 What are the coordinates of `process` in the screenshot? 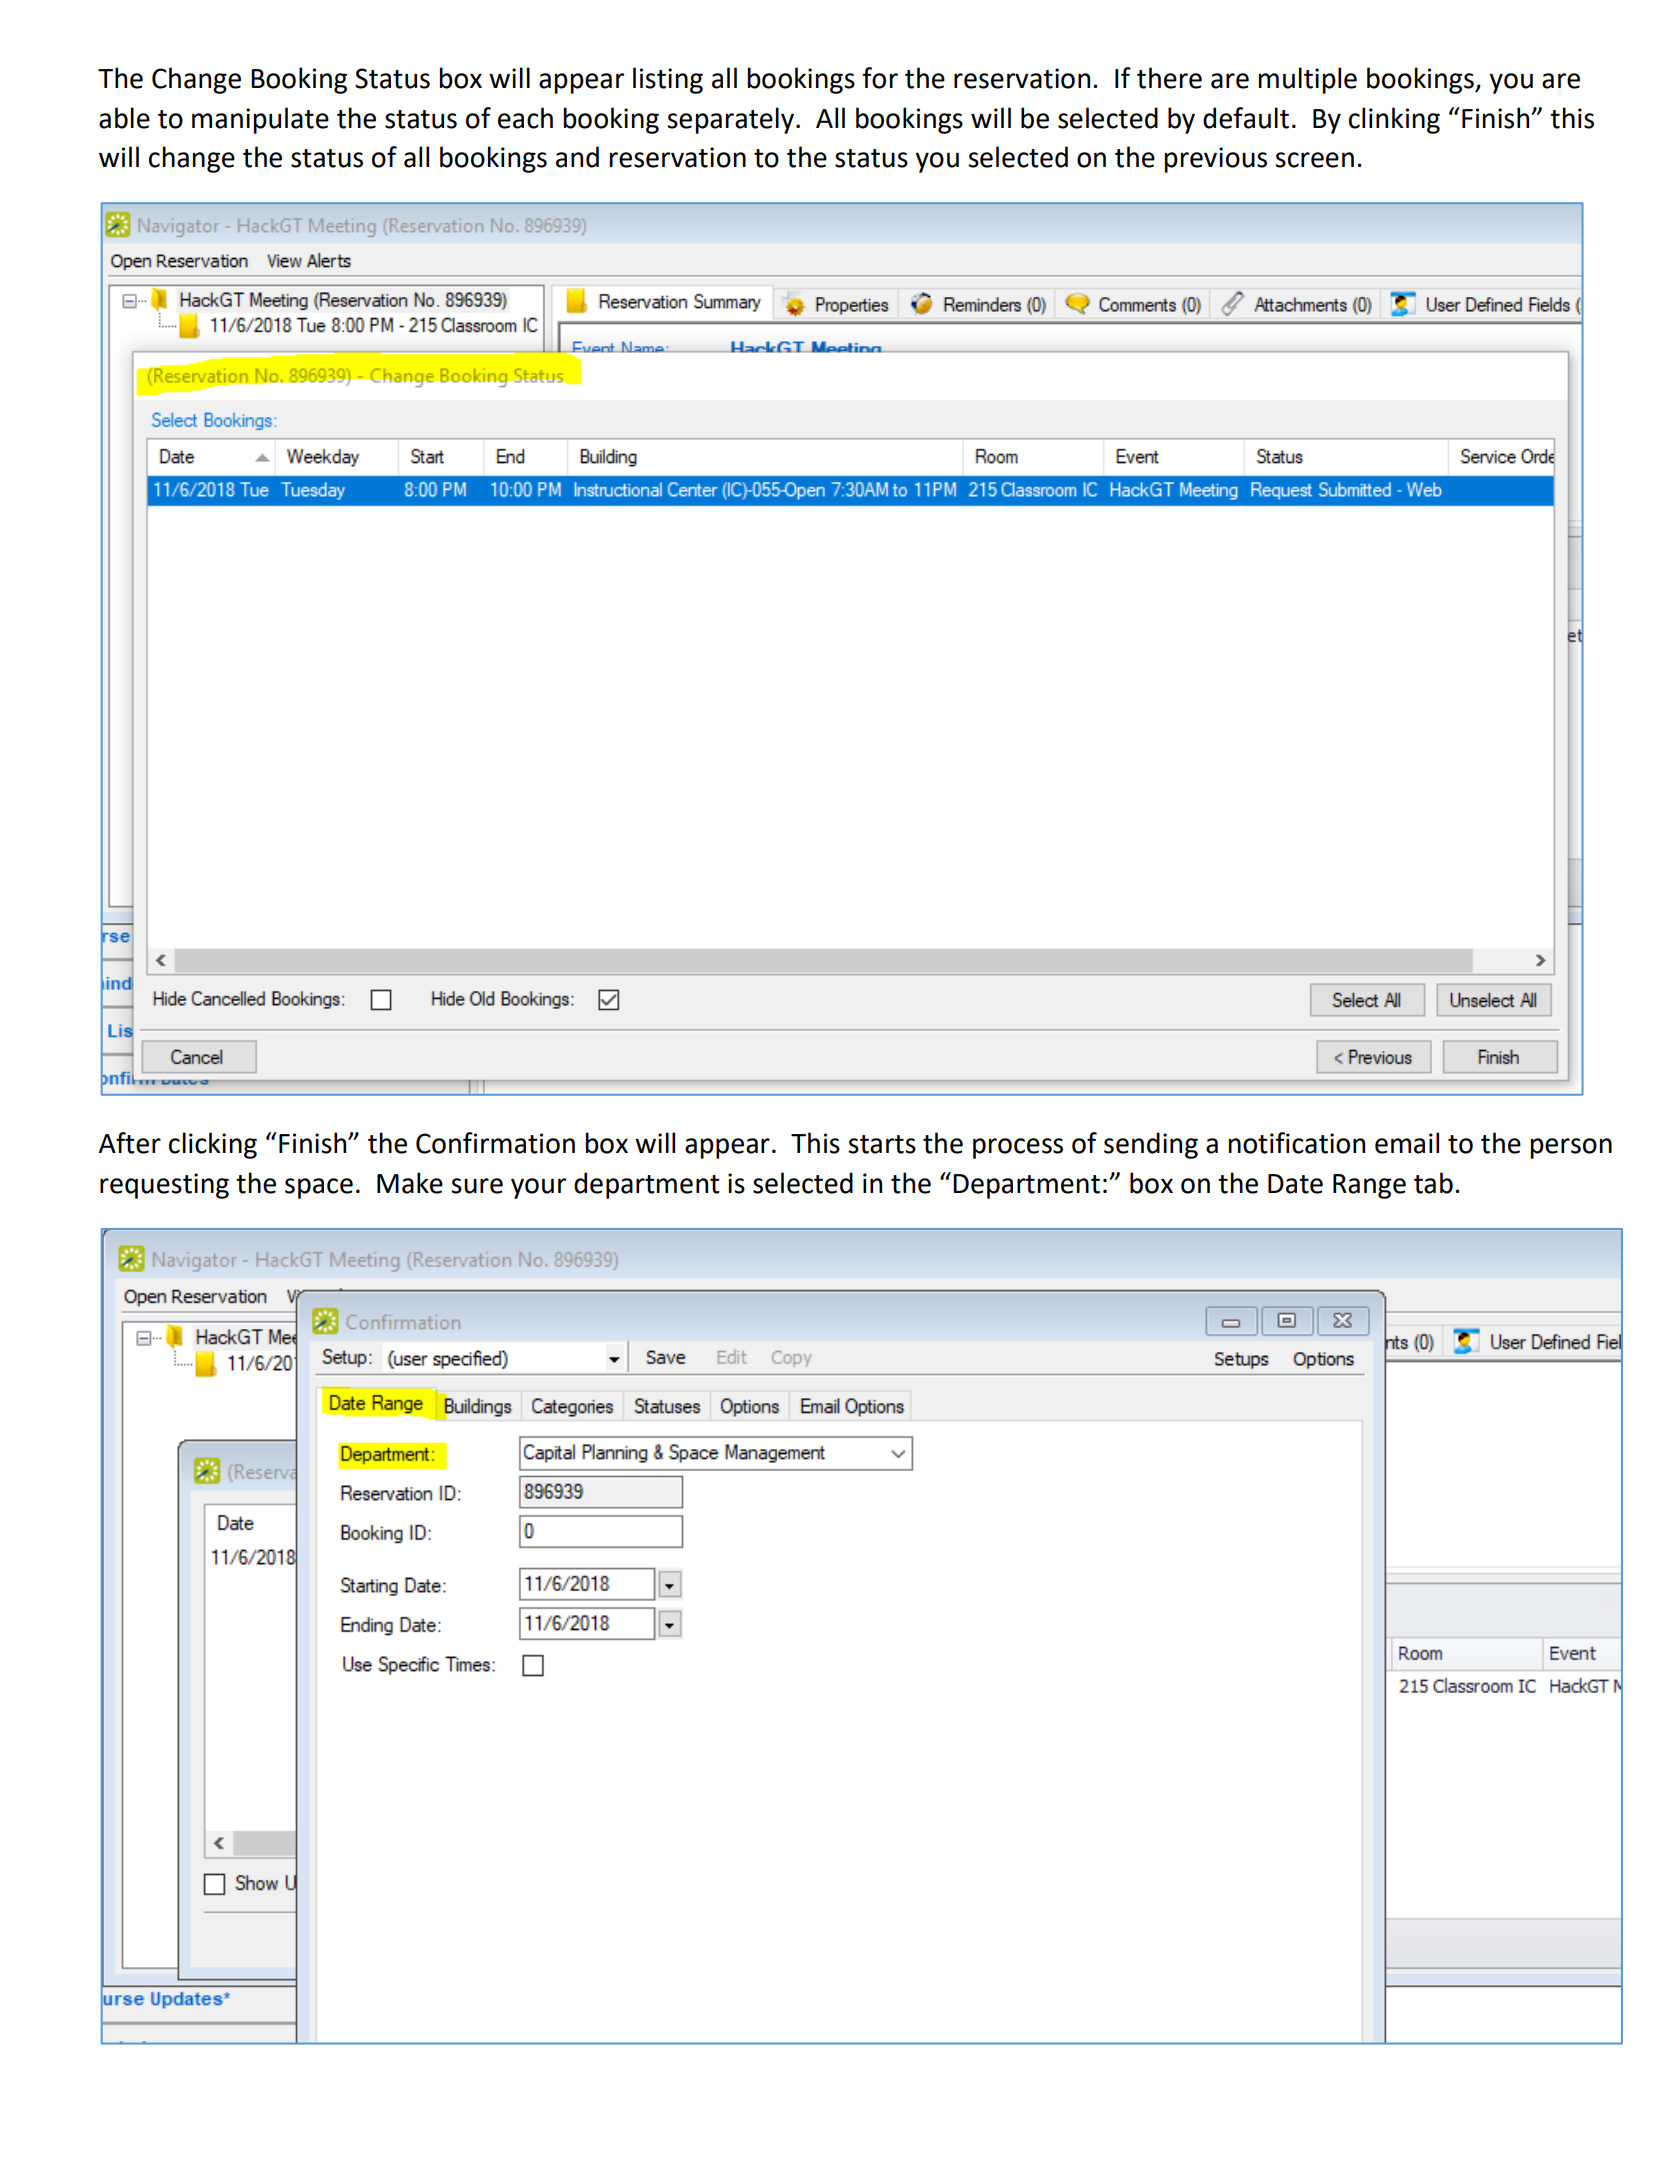 It's located at (1018, 1148).
